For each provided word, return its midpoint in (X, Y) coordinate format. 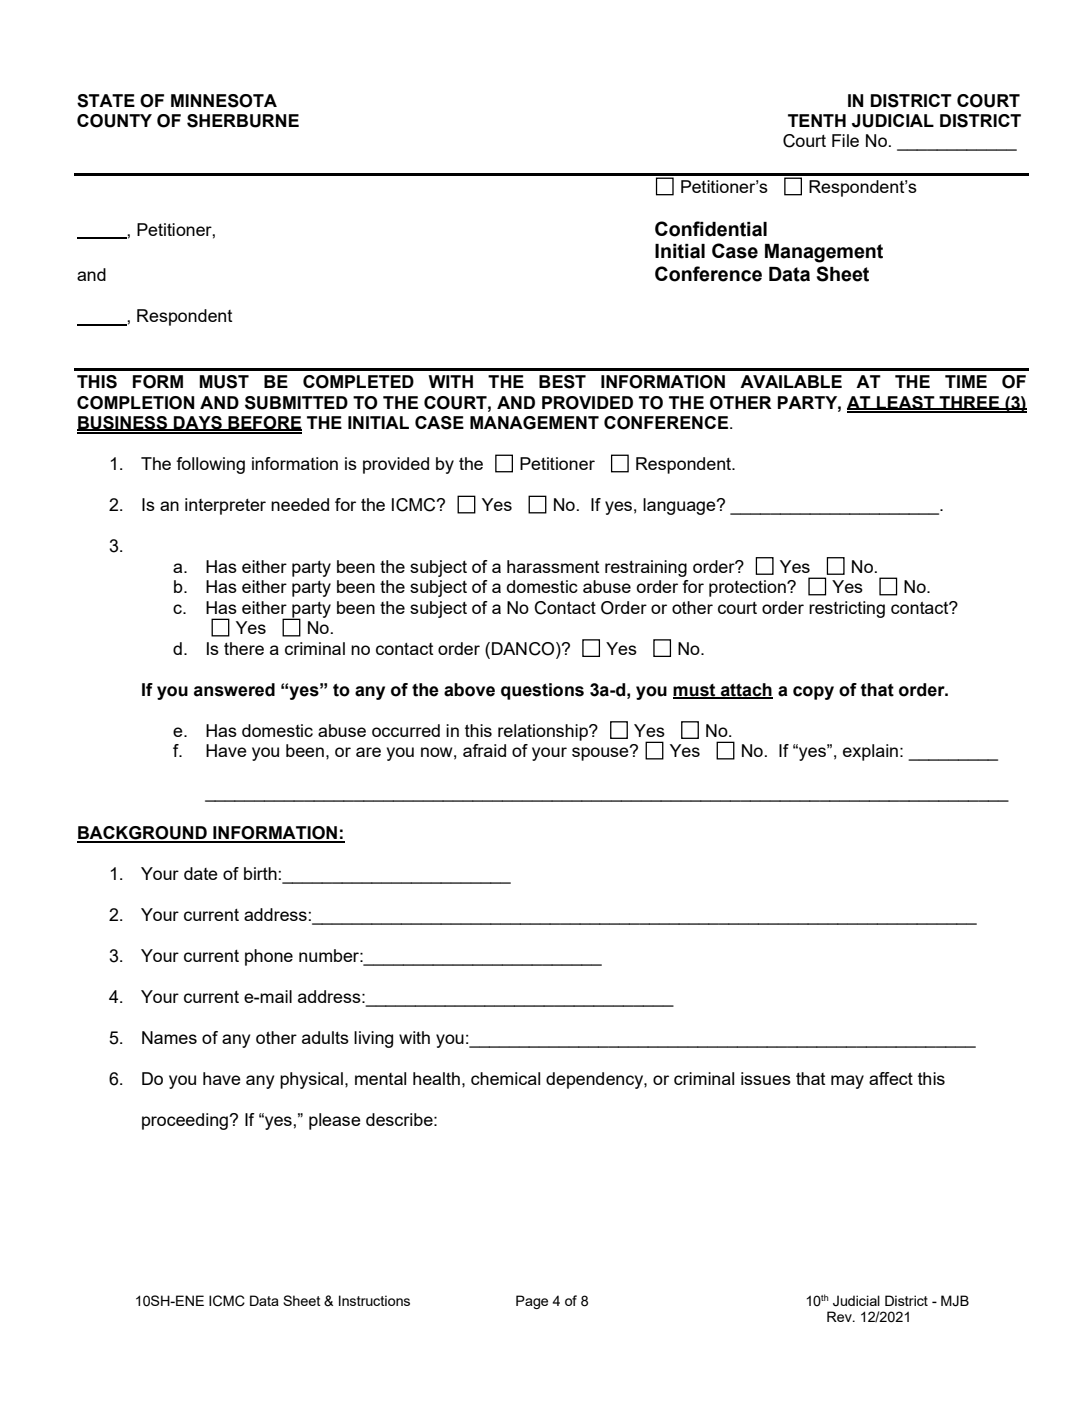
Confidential (711, 229)
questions (542, 691)
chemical (505, 1078)
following (210, 465)
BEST (562, 382)
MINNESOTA (224, 101)
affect (891, 1078)
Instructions (374, 1300)
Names (169, 1037)
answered (234, 690)
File (845, 140)
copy (813, 693)
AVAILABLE (791, 381)
